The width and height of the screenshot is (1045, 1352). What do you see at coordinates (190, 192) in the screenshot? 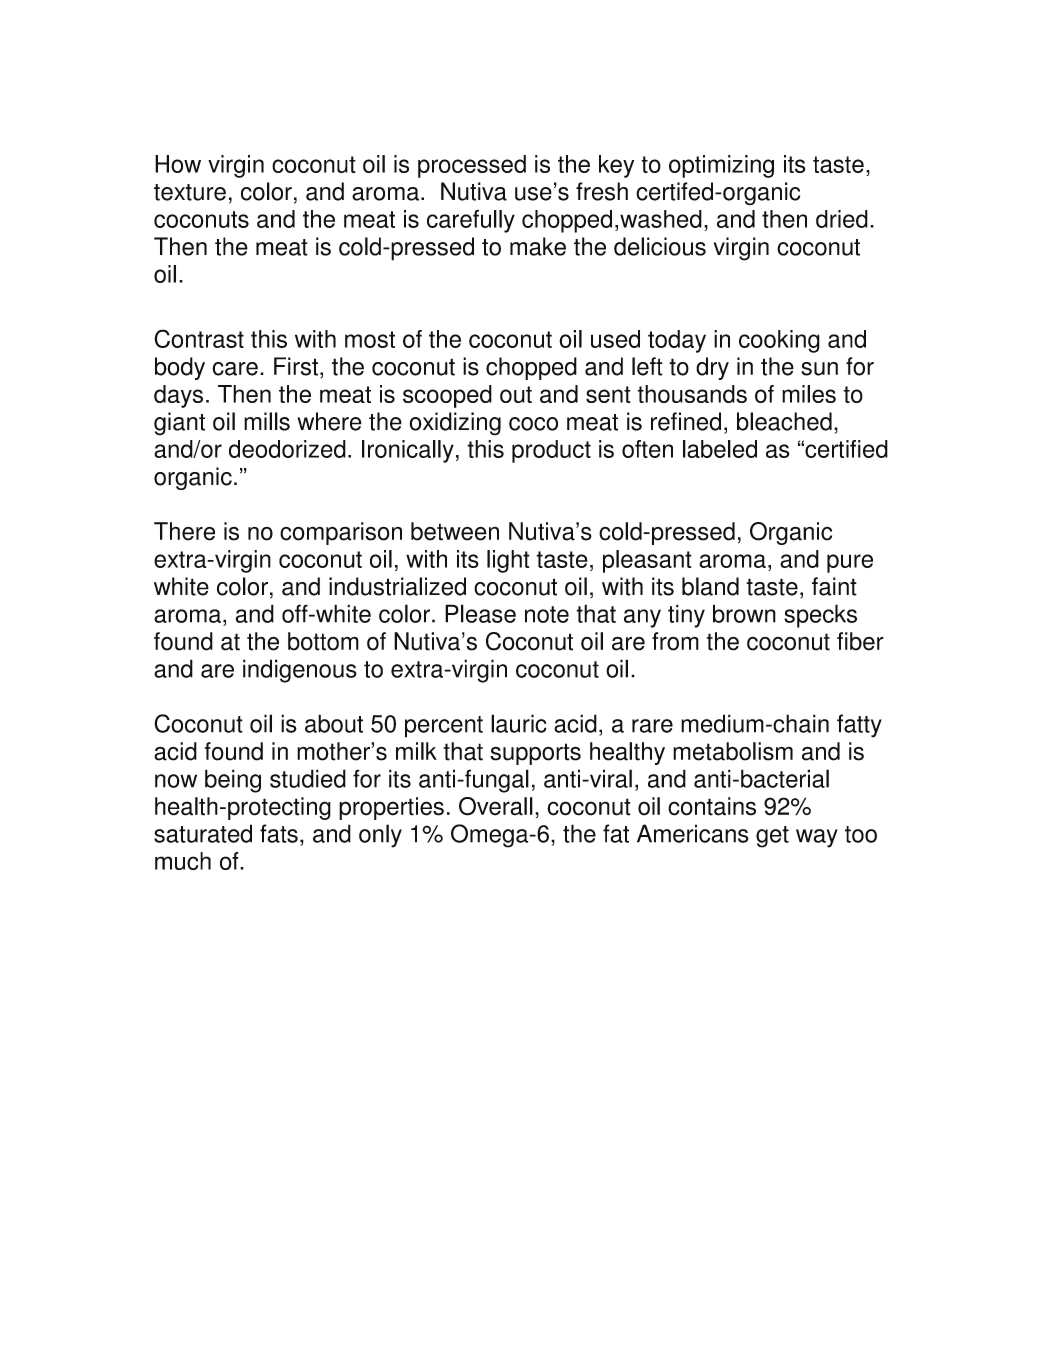
I see `texture` at bounding box center [190, 192].
